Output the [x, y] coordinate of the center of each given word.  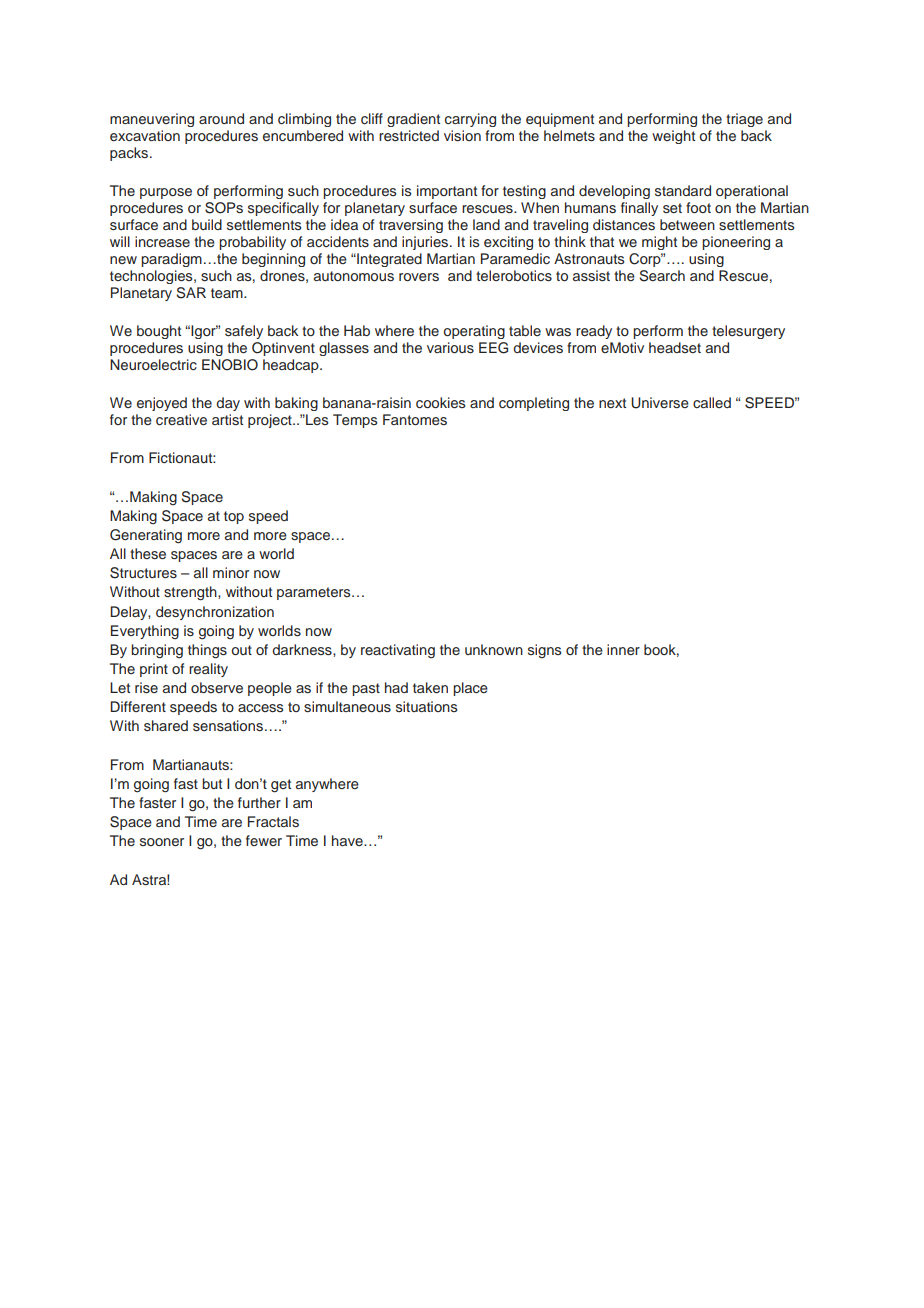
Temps [355, 421]
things [207, 651]
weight [673, 137]
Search [662, 276]
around [221, 118]
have [348, 840]
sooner [162, 842]
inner [623, 649]
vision [462, 135]
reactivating [398, 651]
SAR [191, 293]
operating [474, 332]
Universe [660, 403]
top [234, 517]
